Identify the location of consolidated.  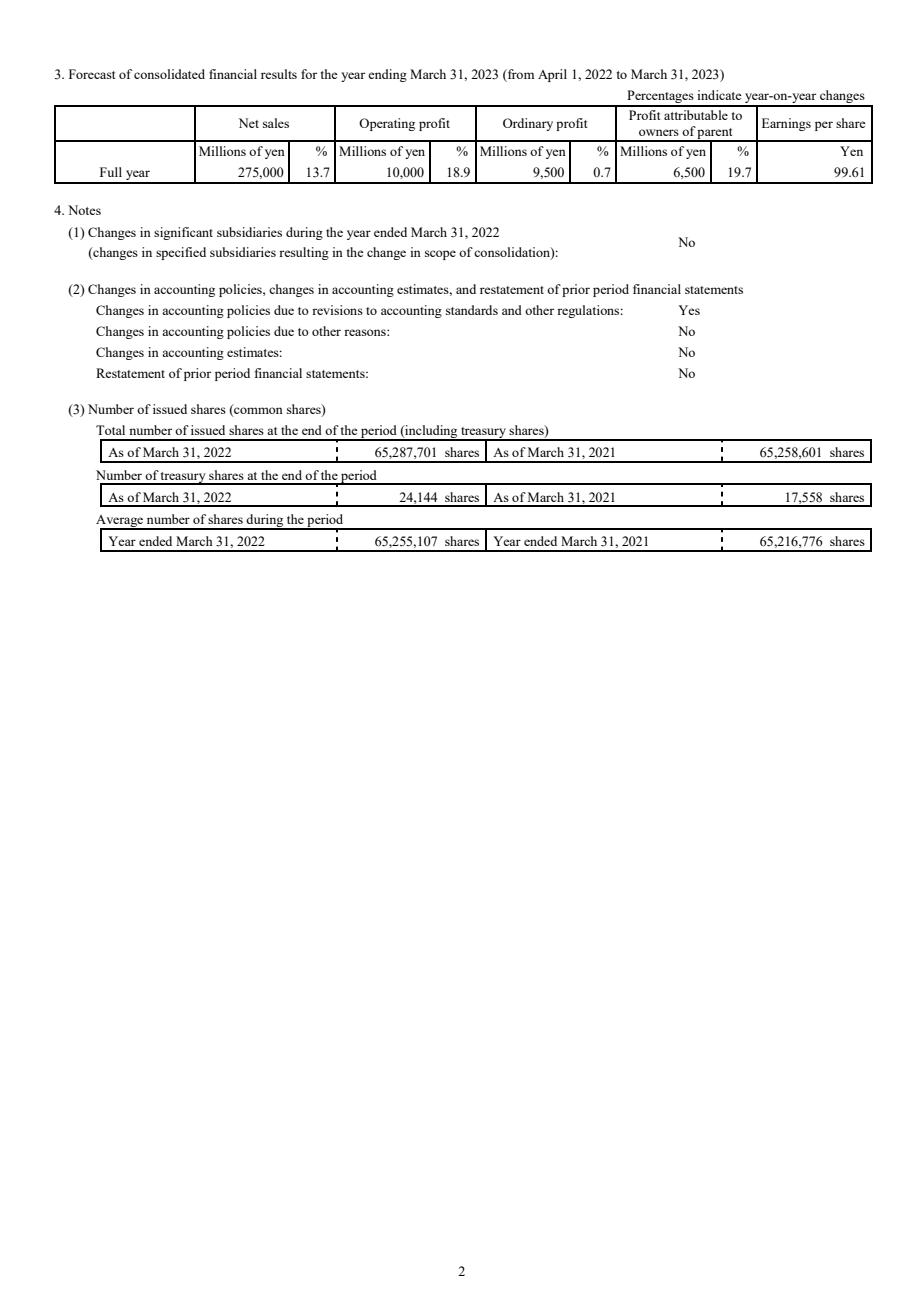
(169, 74).
